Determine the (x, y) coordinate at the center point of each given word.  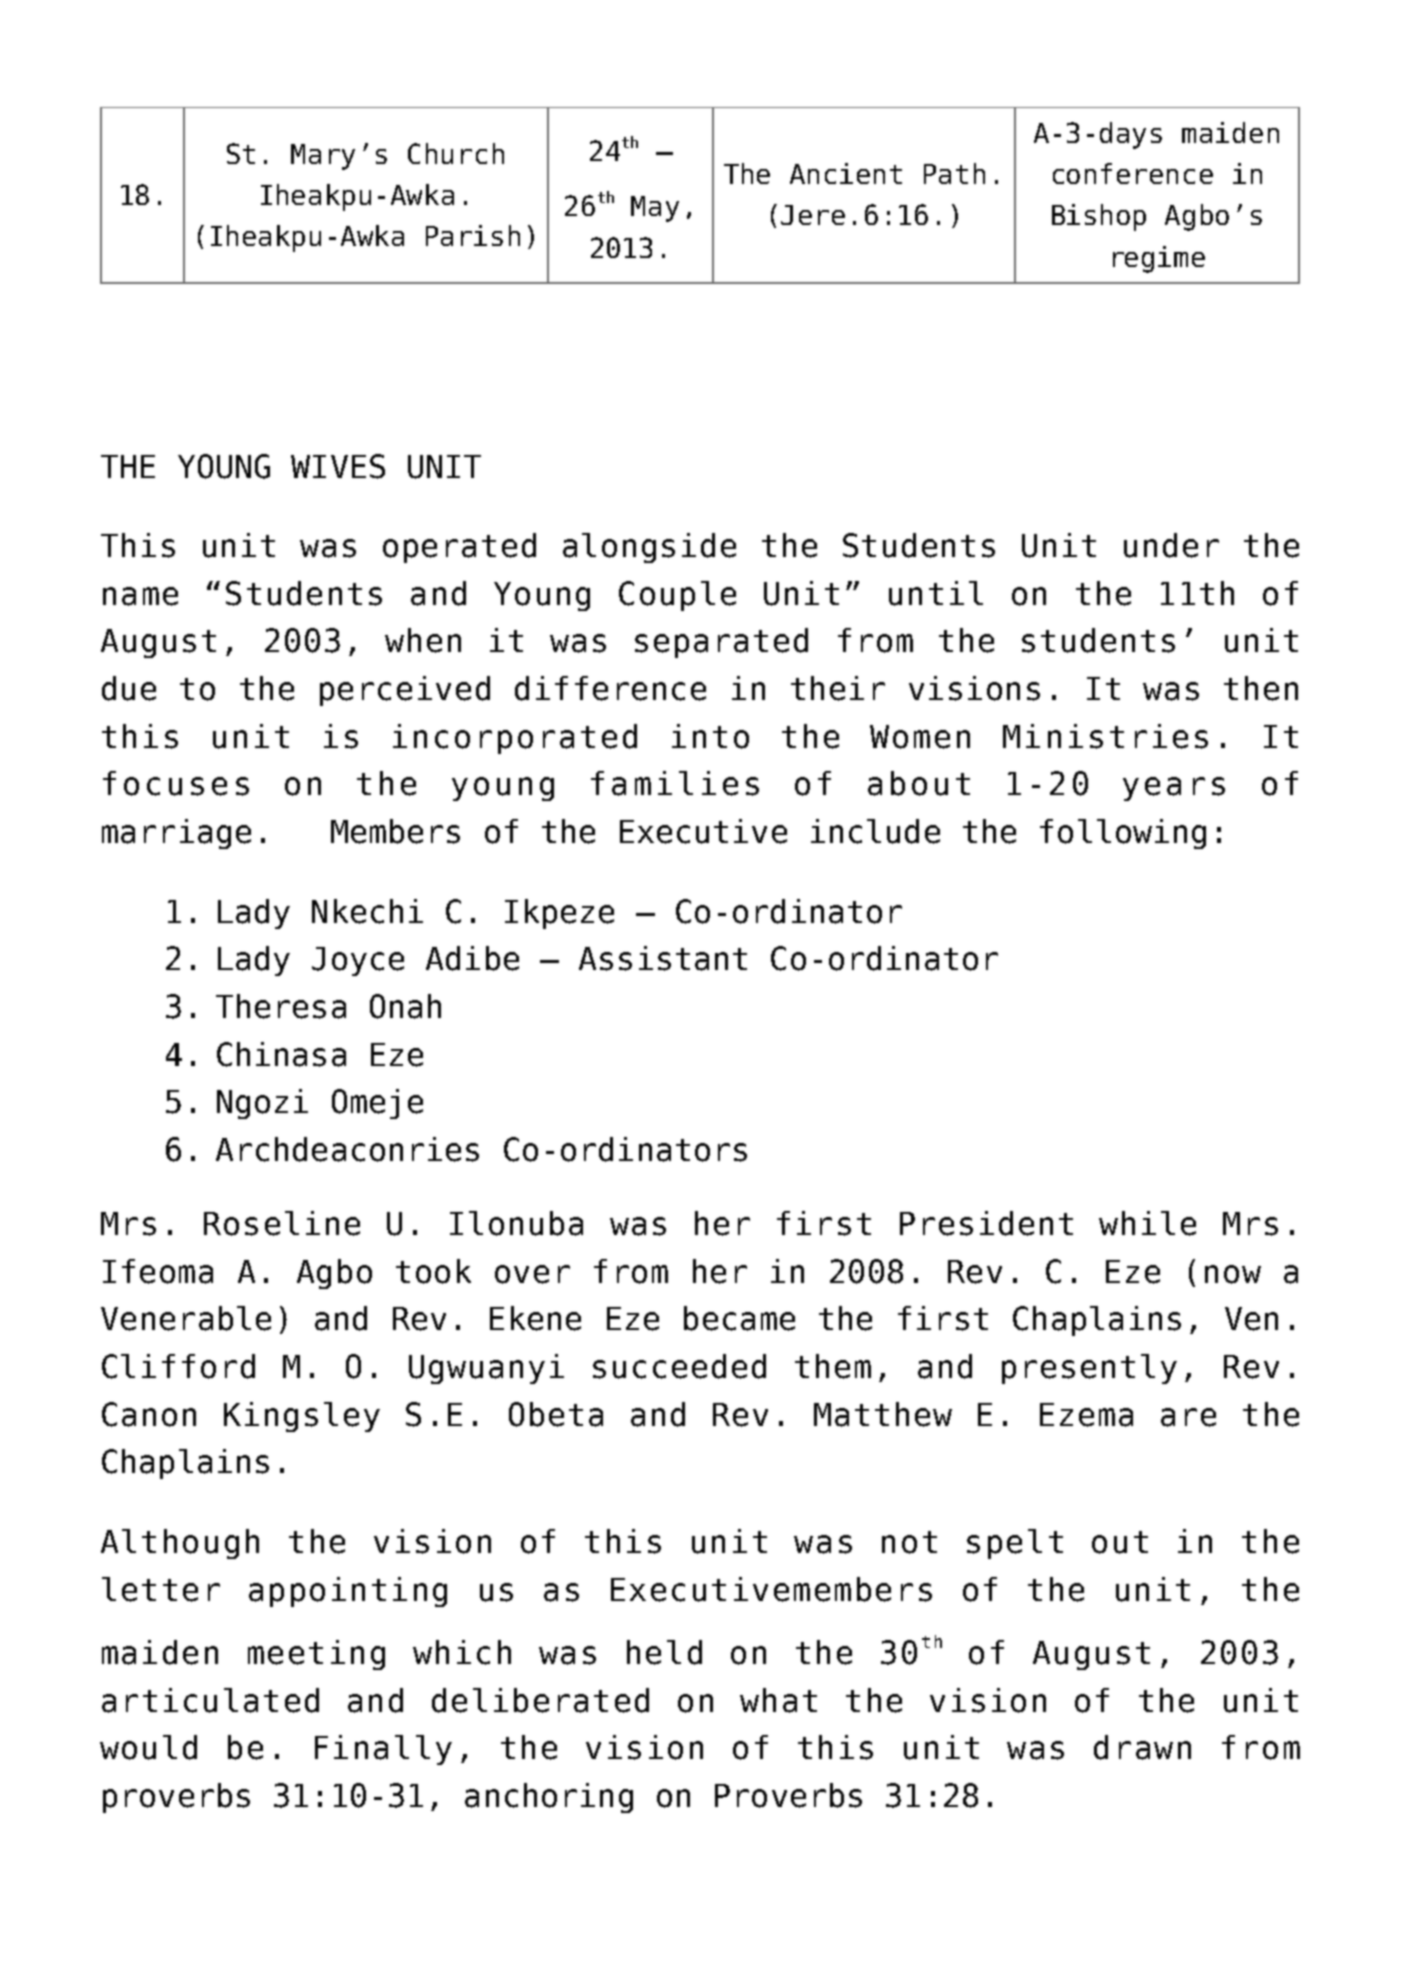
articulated (210, 1700)
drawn (1142, 1747)
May (655, 209)
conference (1133, 173)
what (778, 1700)
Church (456, 153)
